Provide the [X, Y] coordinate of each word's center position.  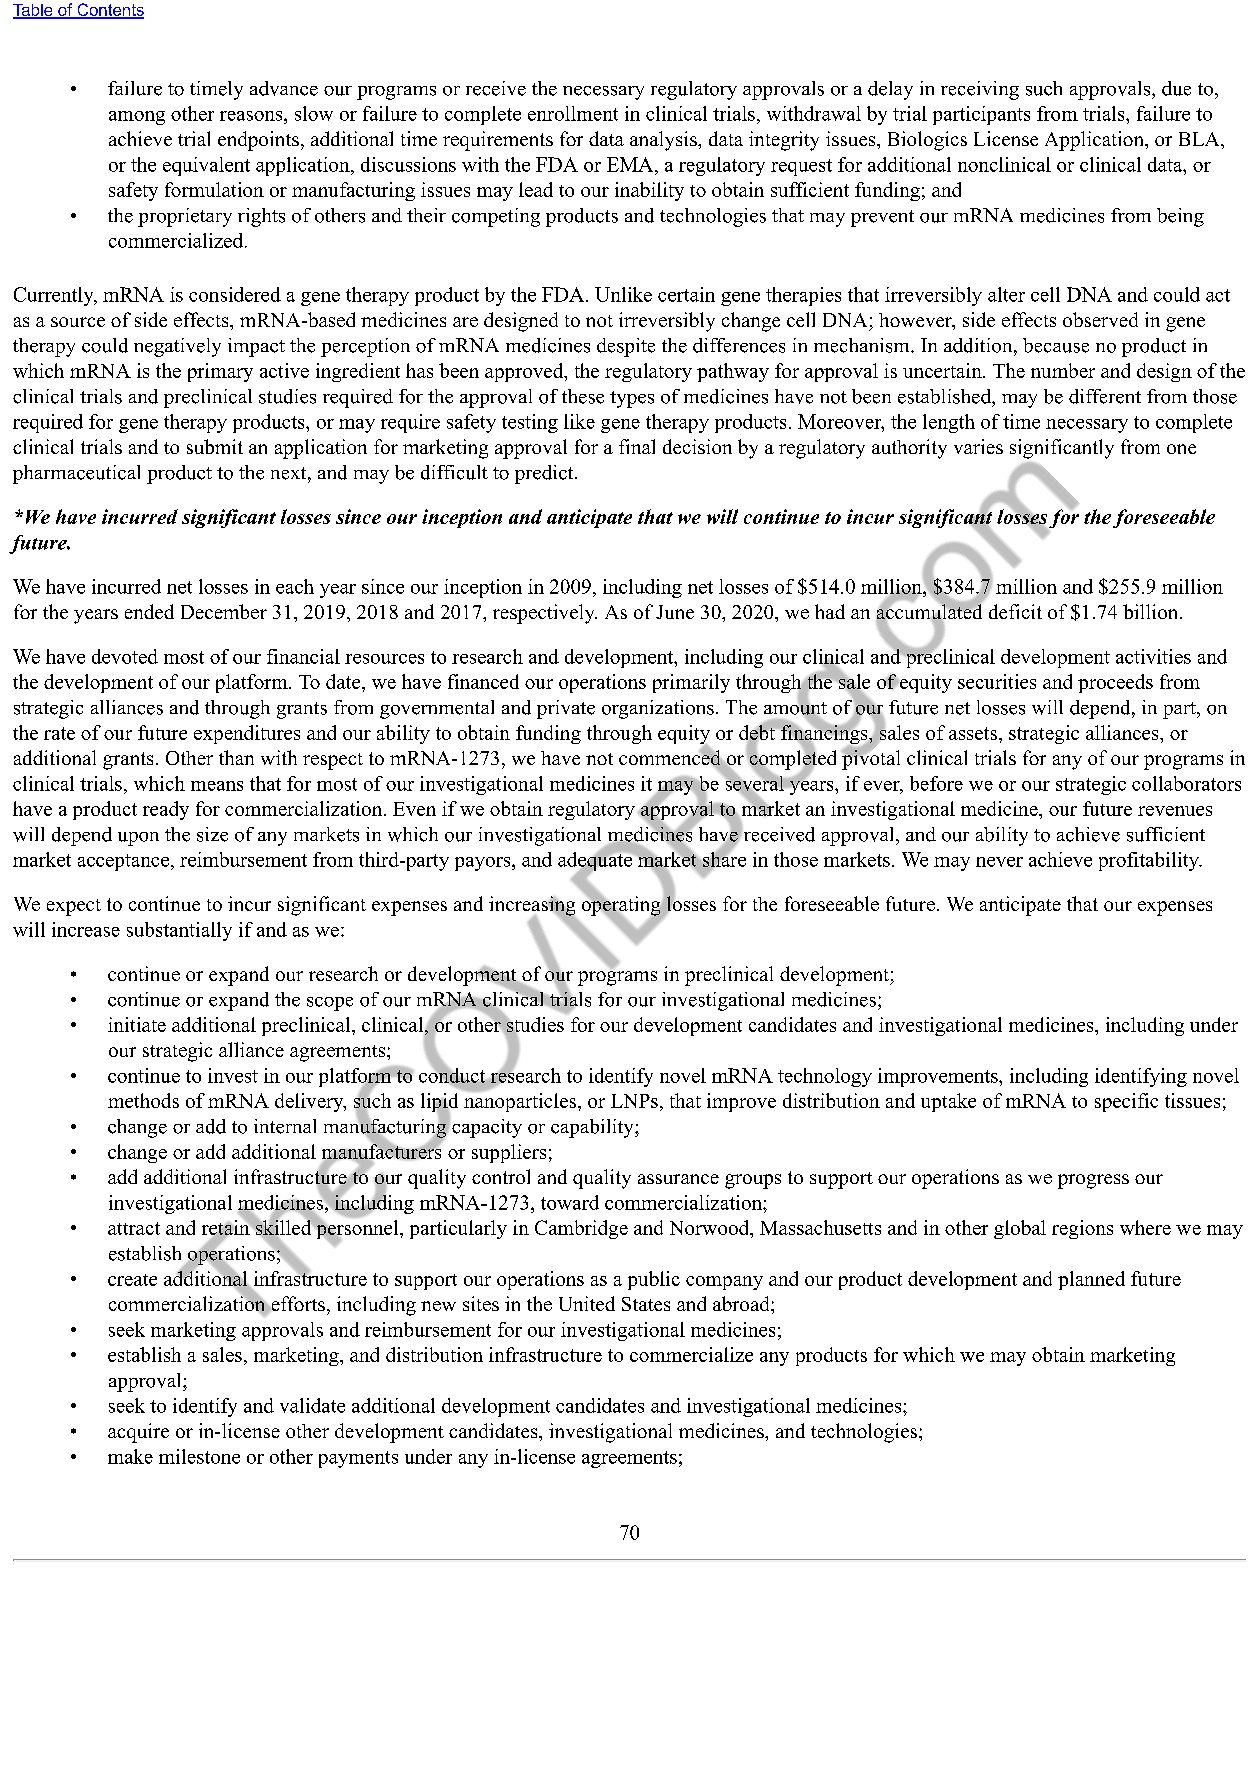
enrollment [573, 113]
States [646, 1304]
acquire [138, 1433]
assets [973, 733]
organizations [658, 709]
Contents [109, 11]
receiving [980, 90]
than [236, 757]
